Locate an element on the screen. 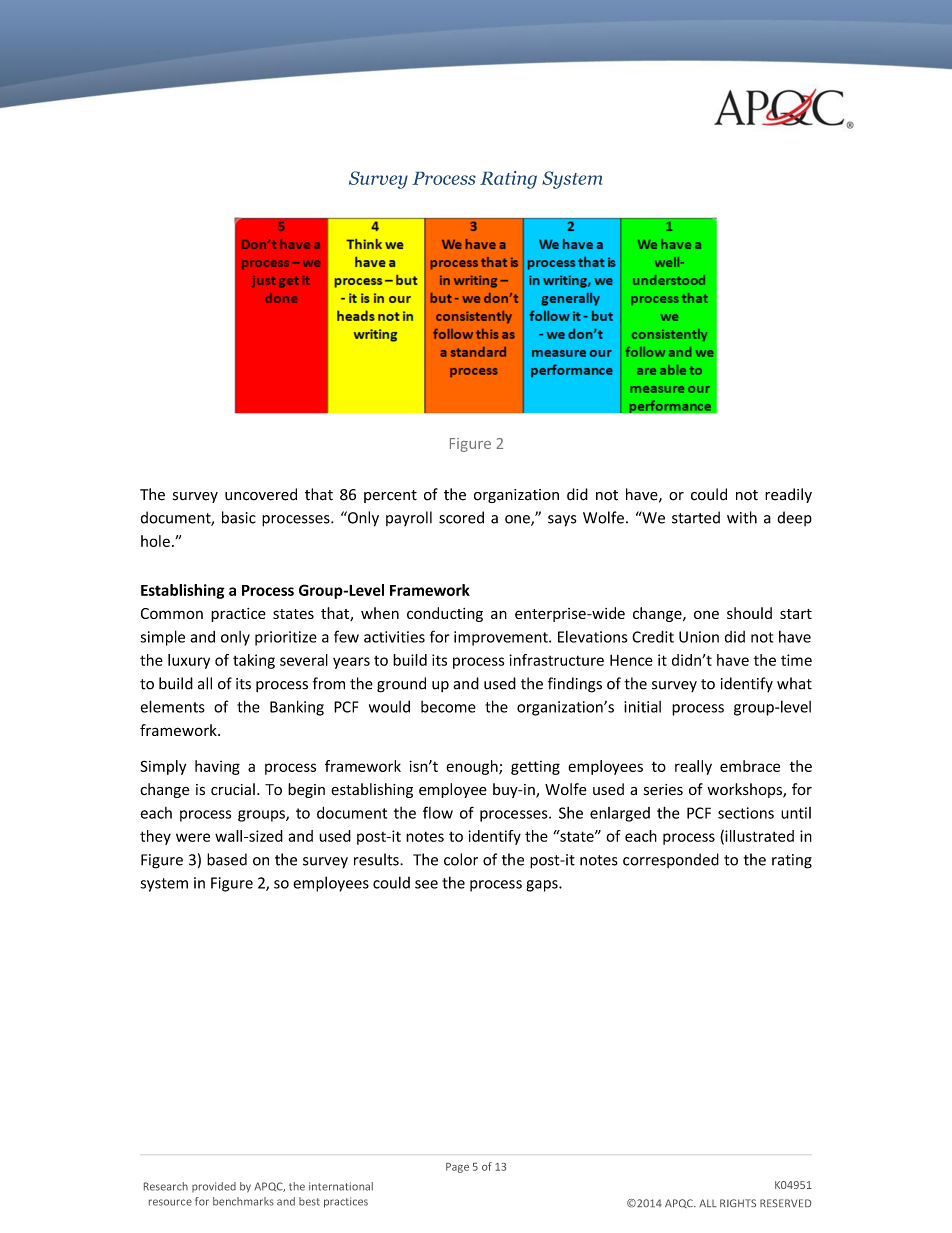 The width and height of the screenshot is (952, 1233). with is located at coordinates (742, 517).
